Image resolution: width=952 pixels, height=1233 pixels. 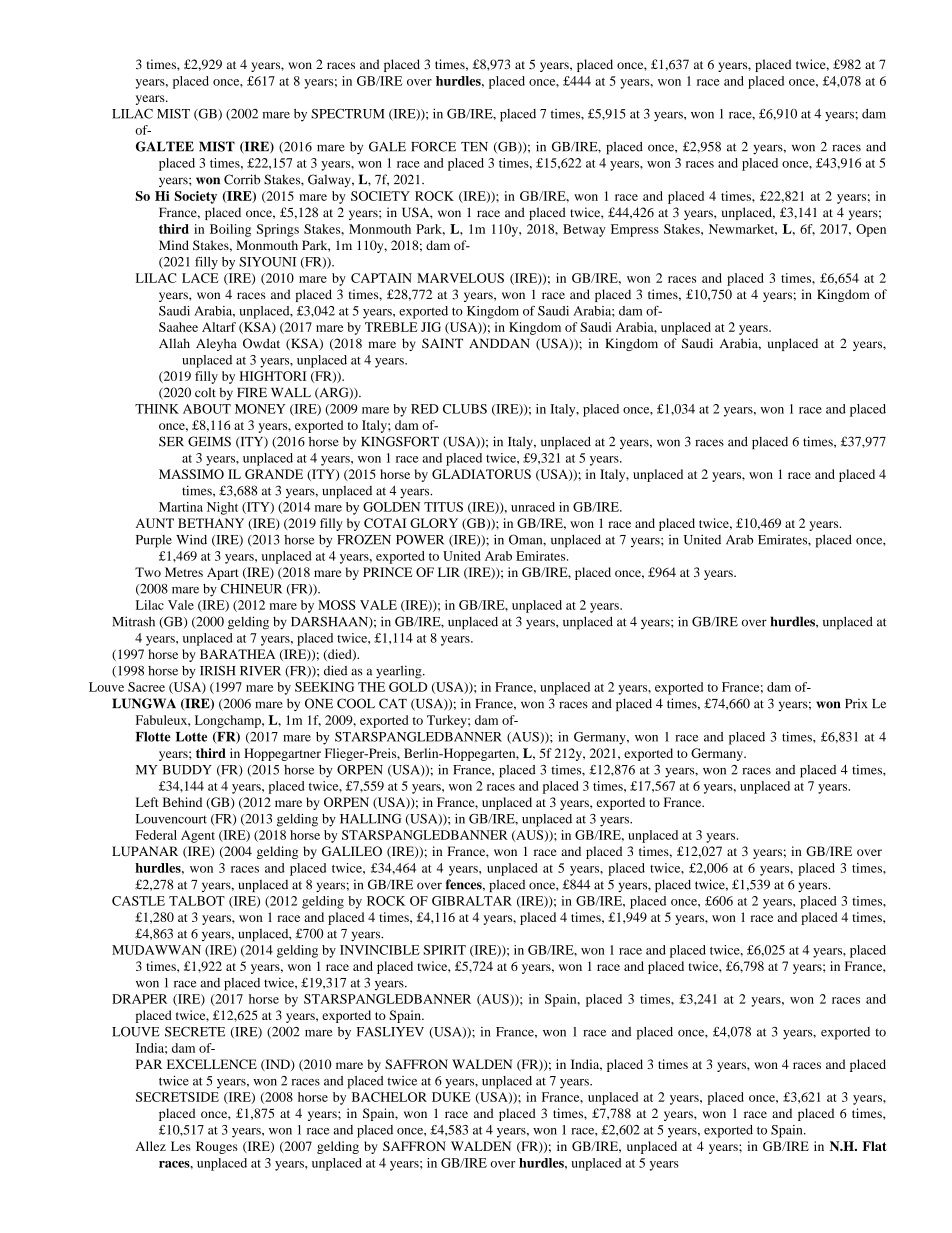 I want to click on Open, so click(x=871, y=230).
